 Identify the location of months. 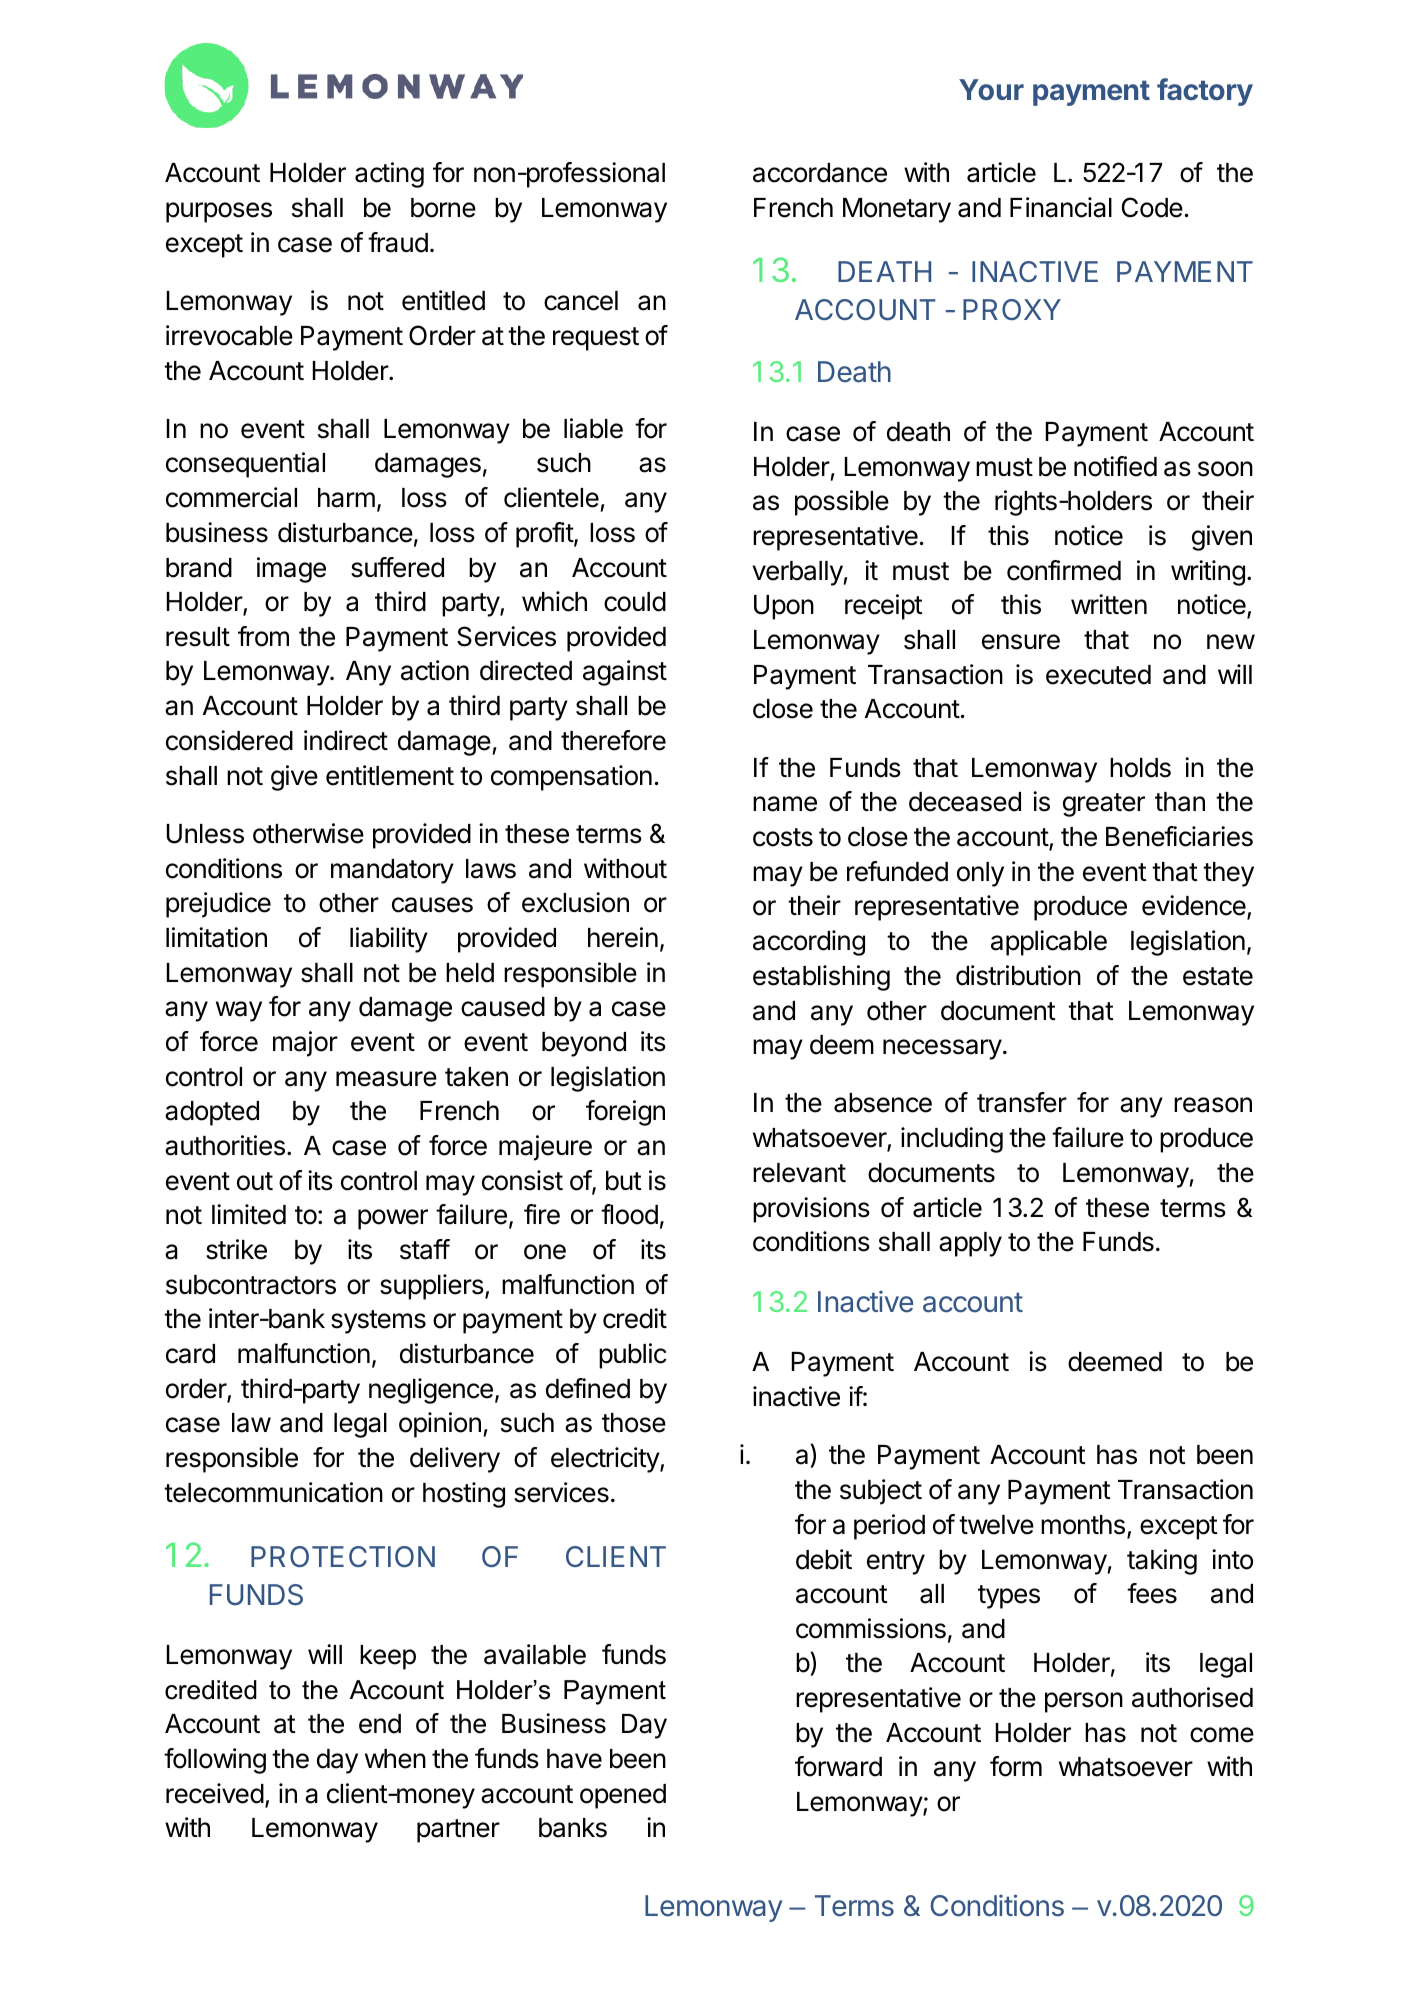
(1083, 1525).
